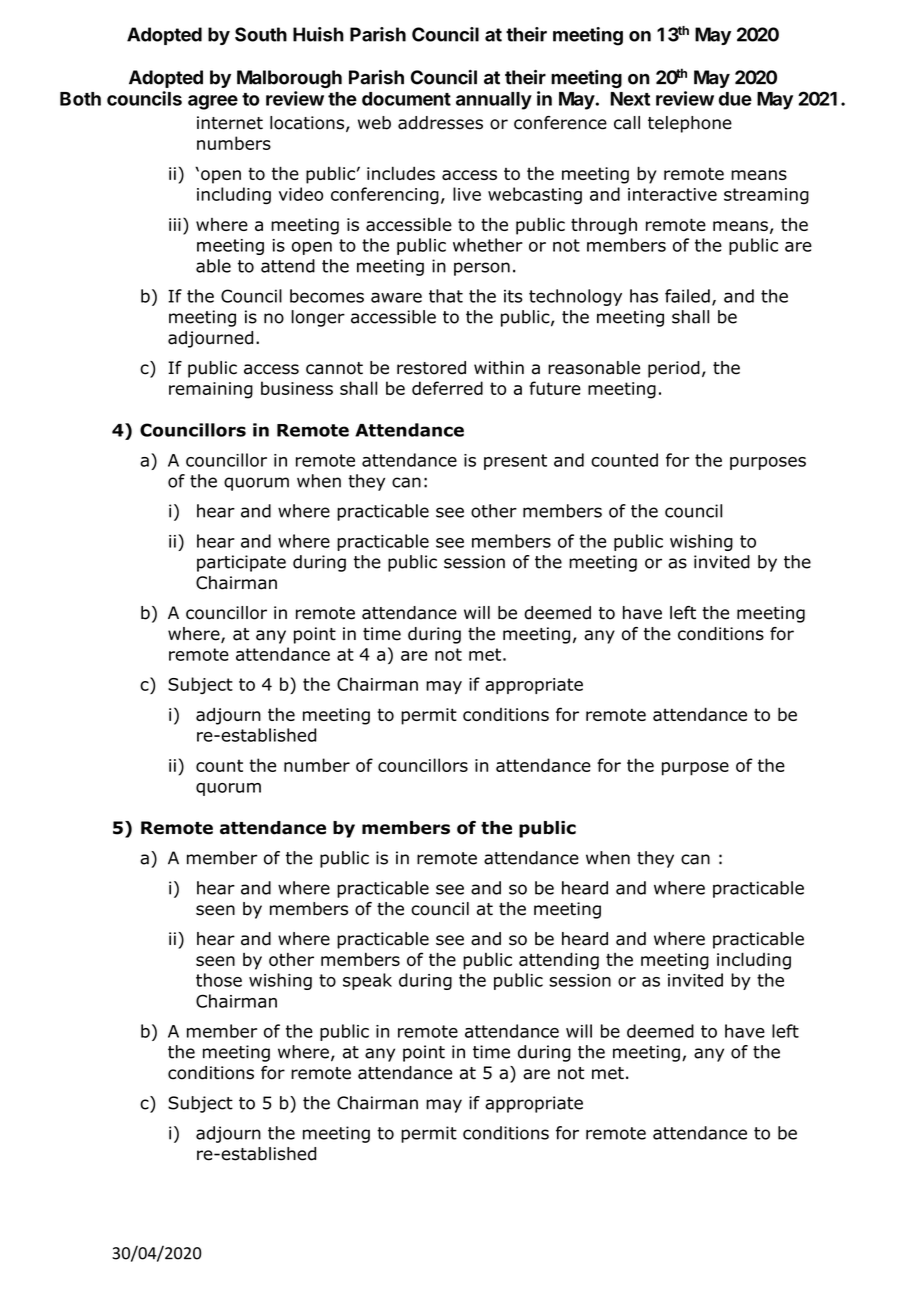  I want to click on participate, so click(241, 563).
